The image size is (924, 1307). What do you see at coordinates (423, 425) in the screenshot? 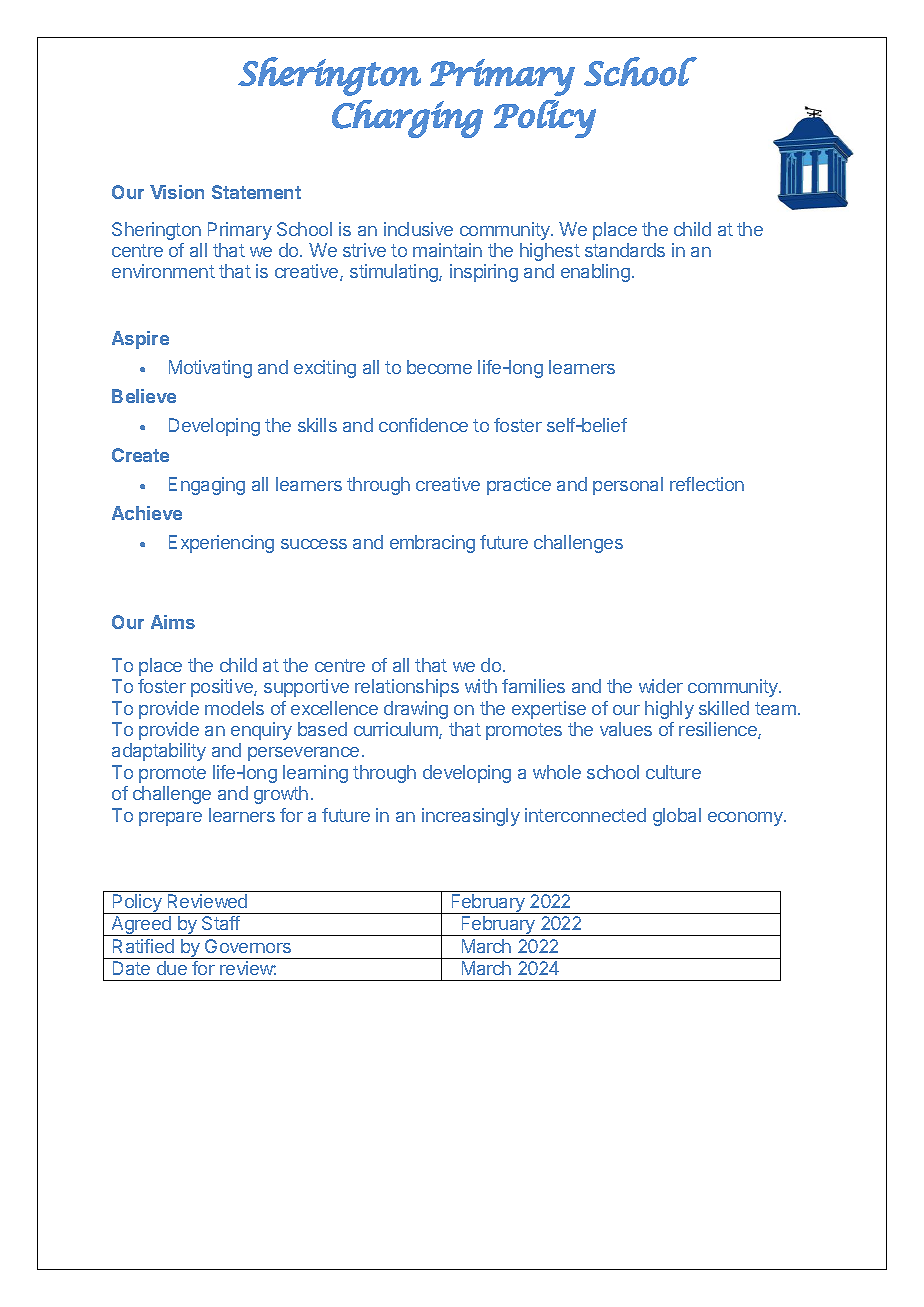
I see `confidence` at bounding box center [423, 425].
